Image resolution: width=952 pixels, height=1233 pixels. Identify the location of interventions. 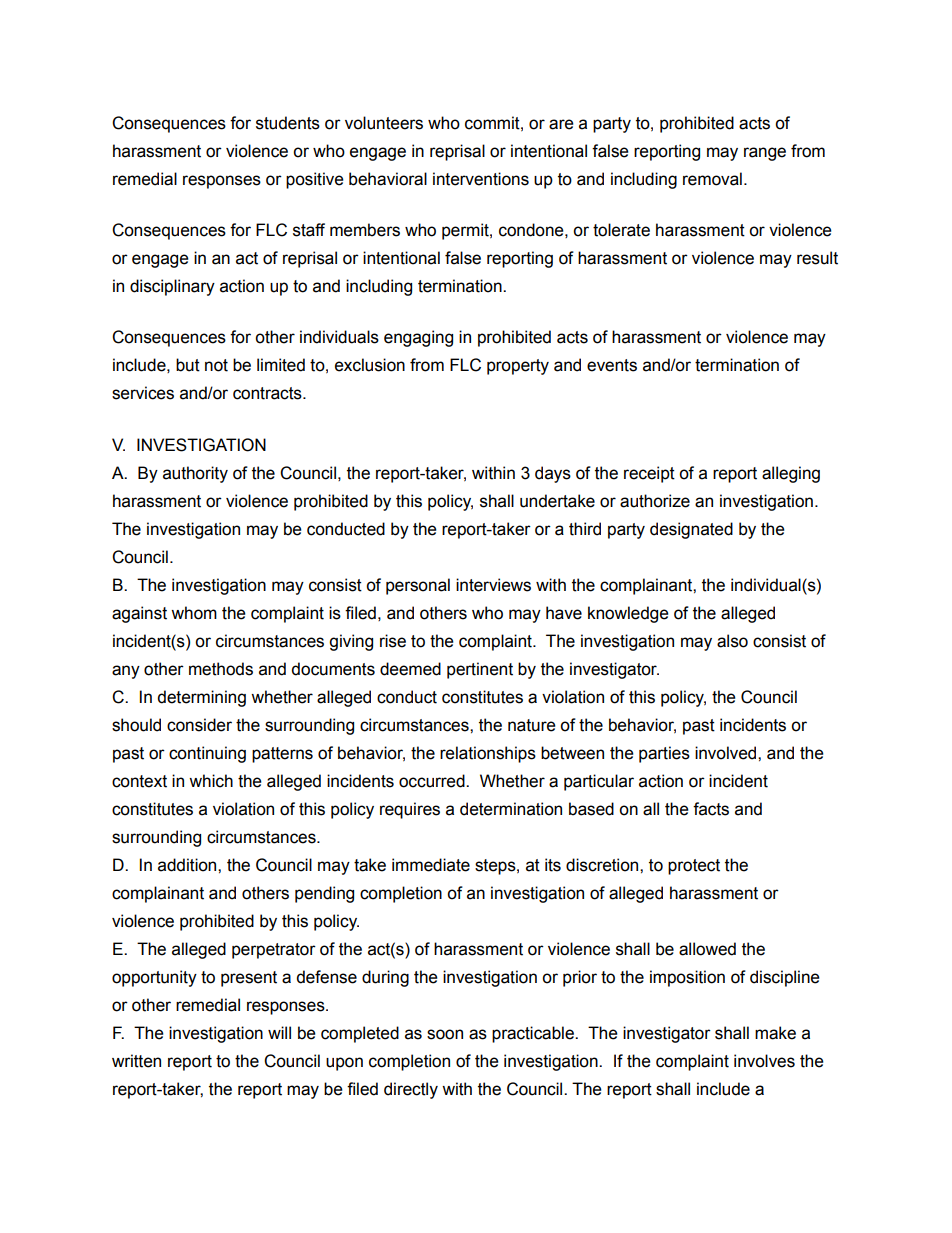
(481, 179).
